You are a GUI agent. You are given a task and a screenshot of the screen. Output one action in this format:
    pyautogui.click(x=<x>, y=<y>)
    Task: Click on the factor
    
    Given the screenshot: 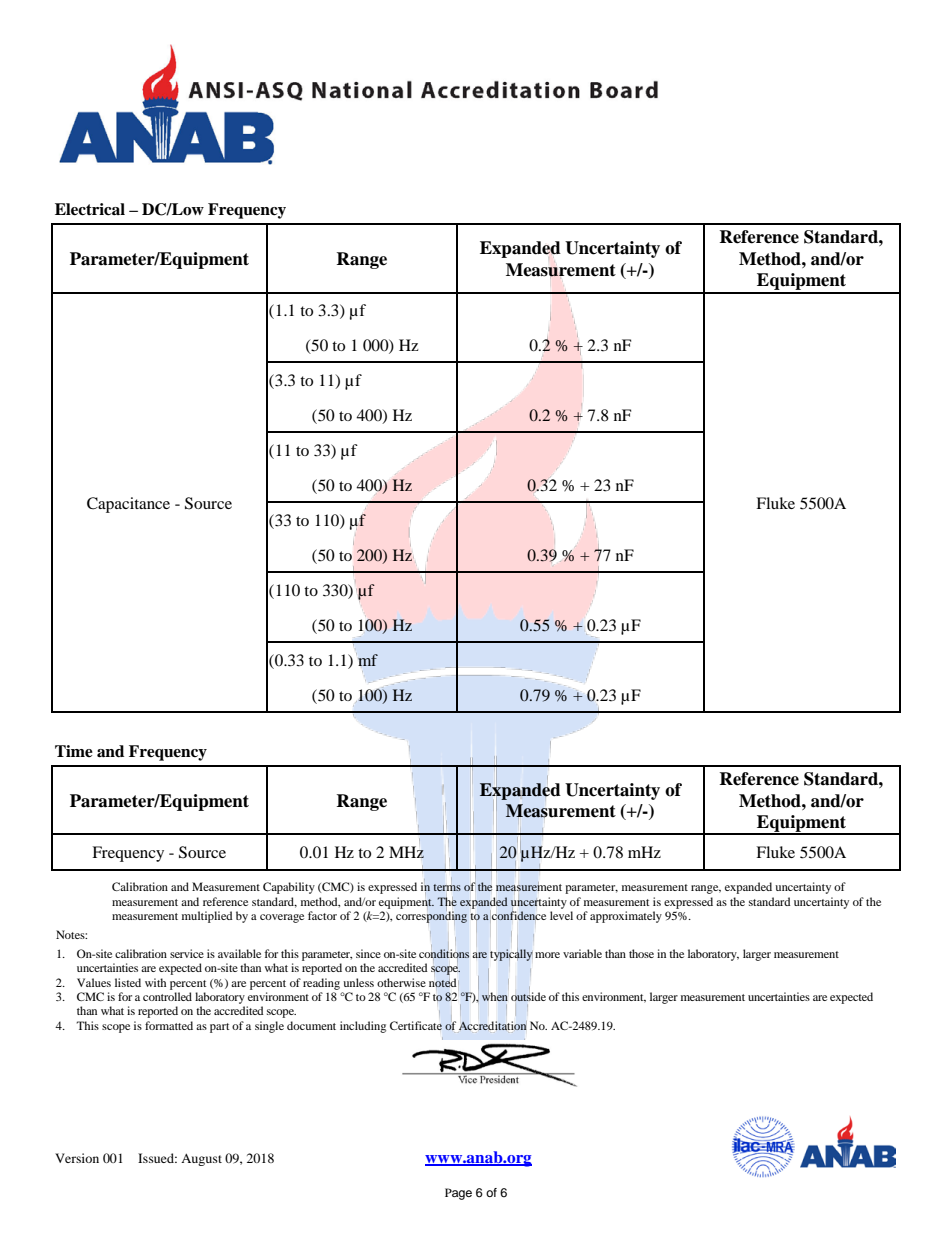 What is the action you would take?
    pyautogui.click(x=322, y=915)
